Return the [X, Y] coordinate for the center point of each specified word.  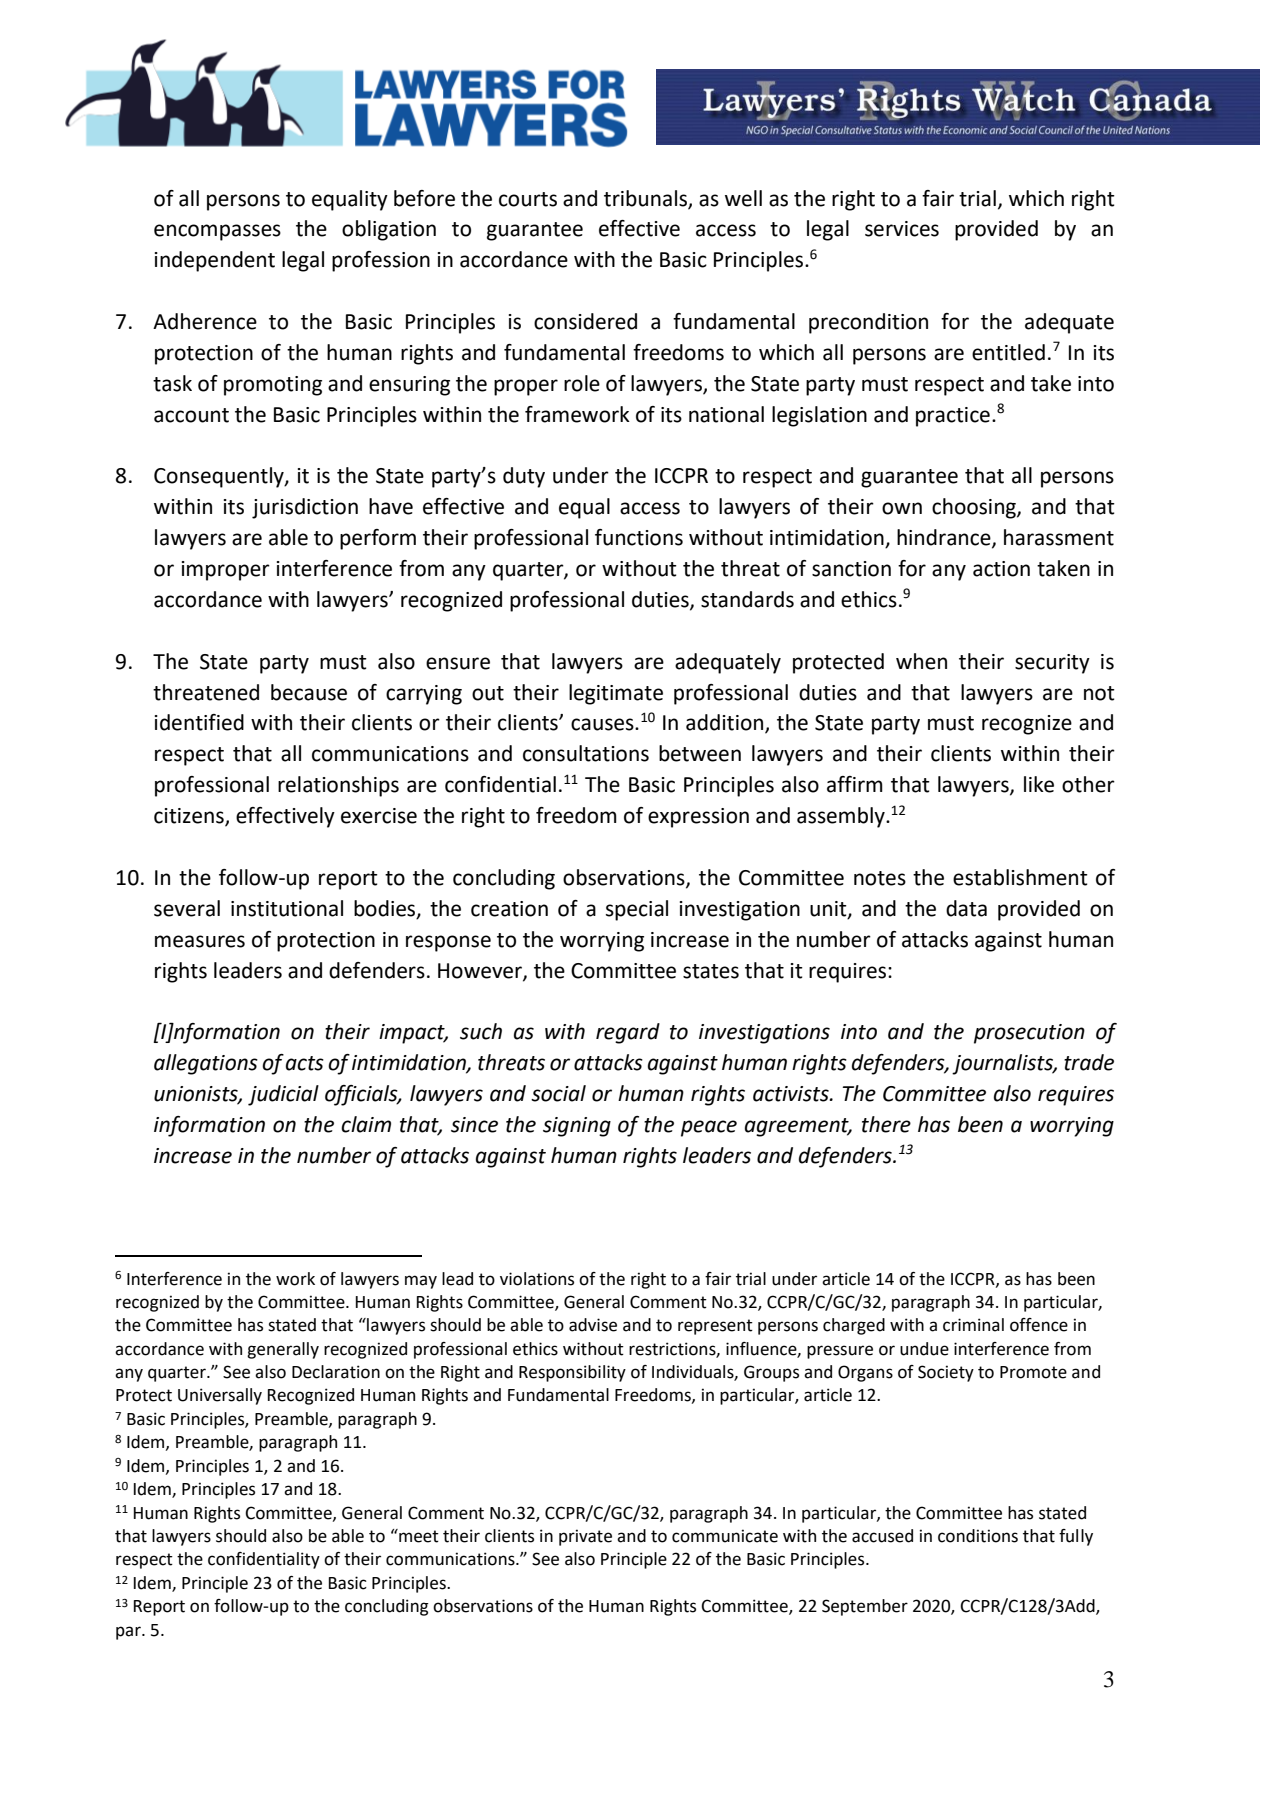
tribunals [646, 199]
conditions [978, 1536]
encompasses [217, 232]
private [585, 1537]
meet [418, 1536]
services [902, 229]
